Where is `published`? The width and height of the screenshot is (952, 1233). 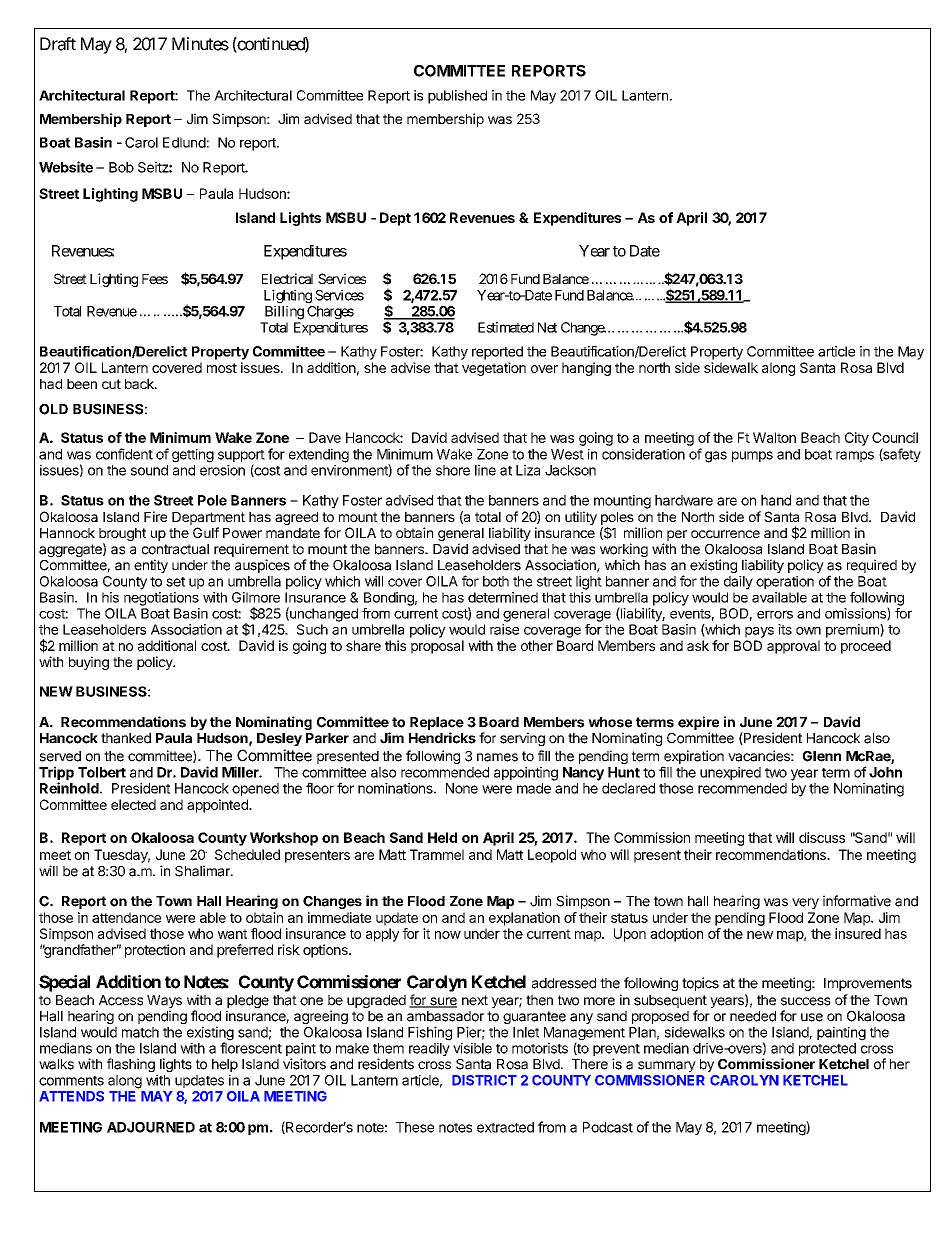
published is located at coordinates (457, 97).
